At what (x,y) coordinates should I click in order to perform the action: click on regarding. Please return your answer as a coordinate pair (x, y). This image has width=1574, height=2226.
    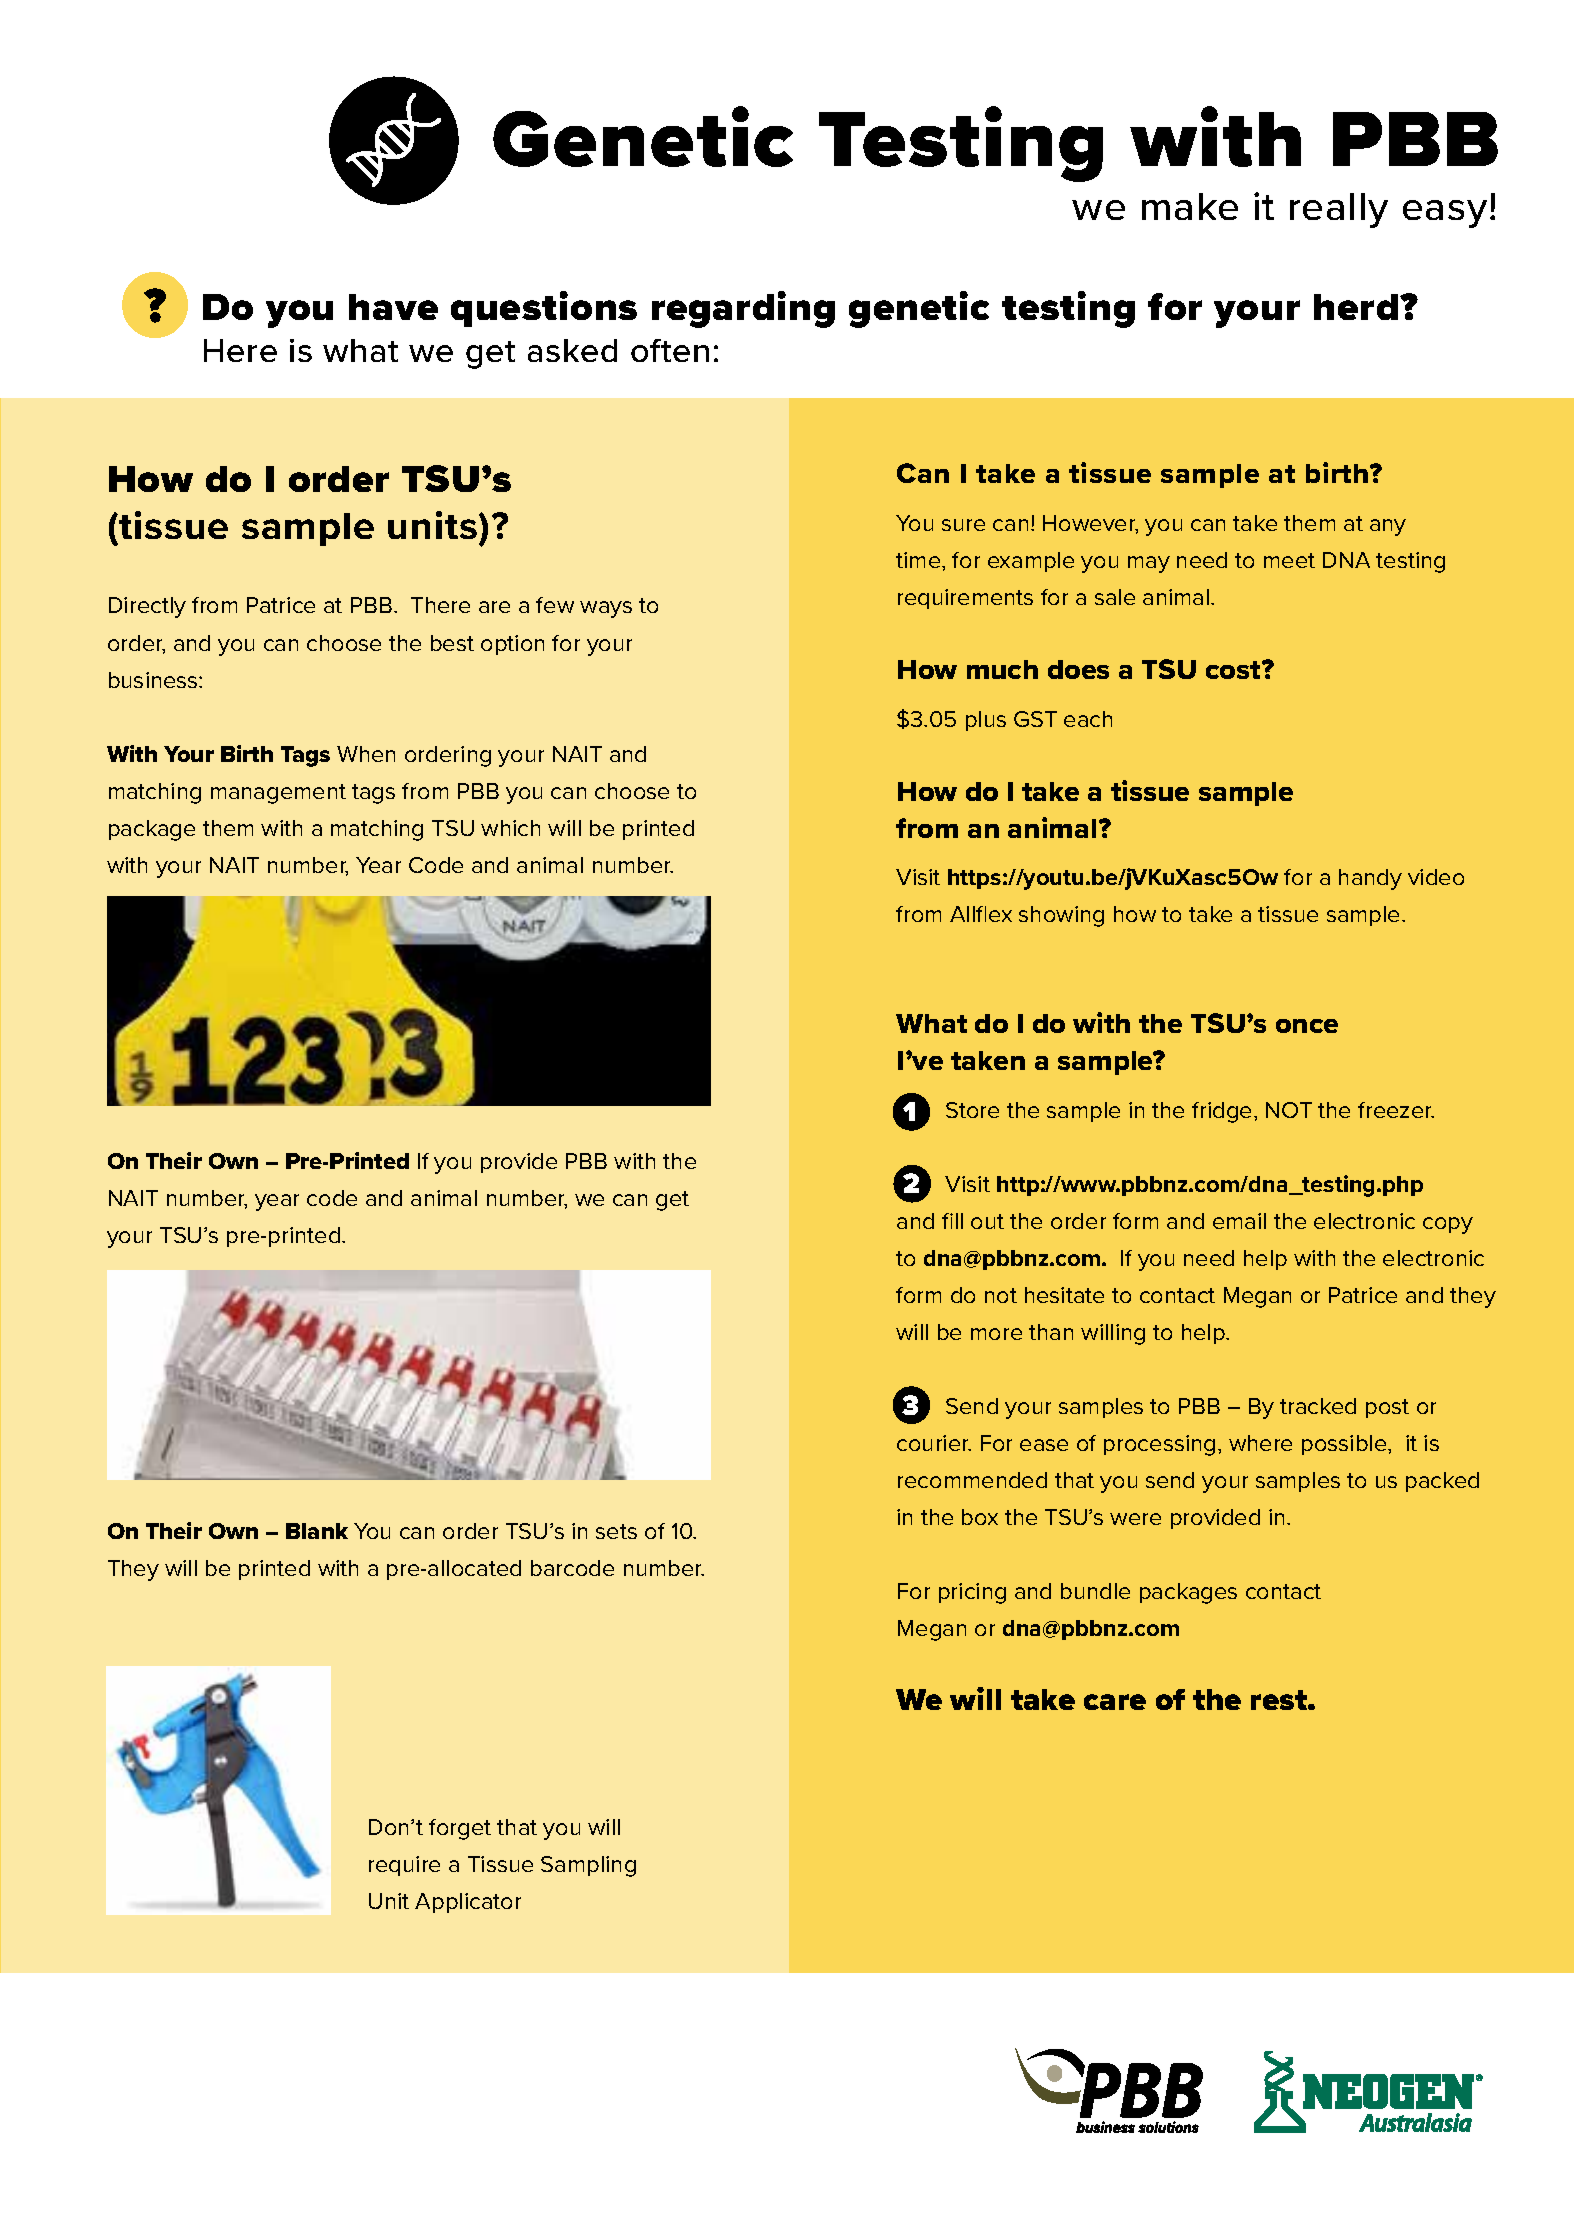
    Looking at the image, I should click on (743, 309).
